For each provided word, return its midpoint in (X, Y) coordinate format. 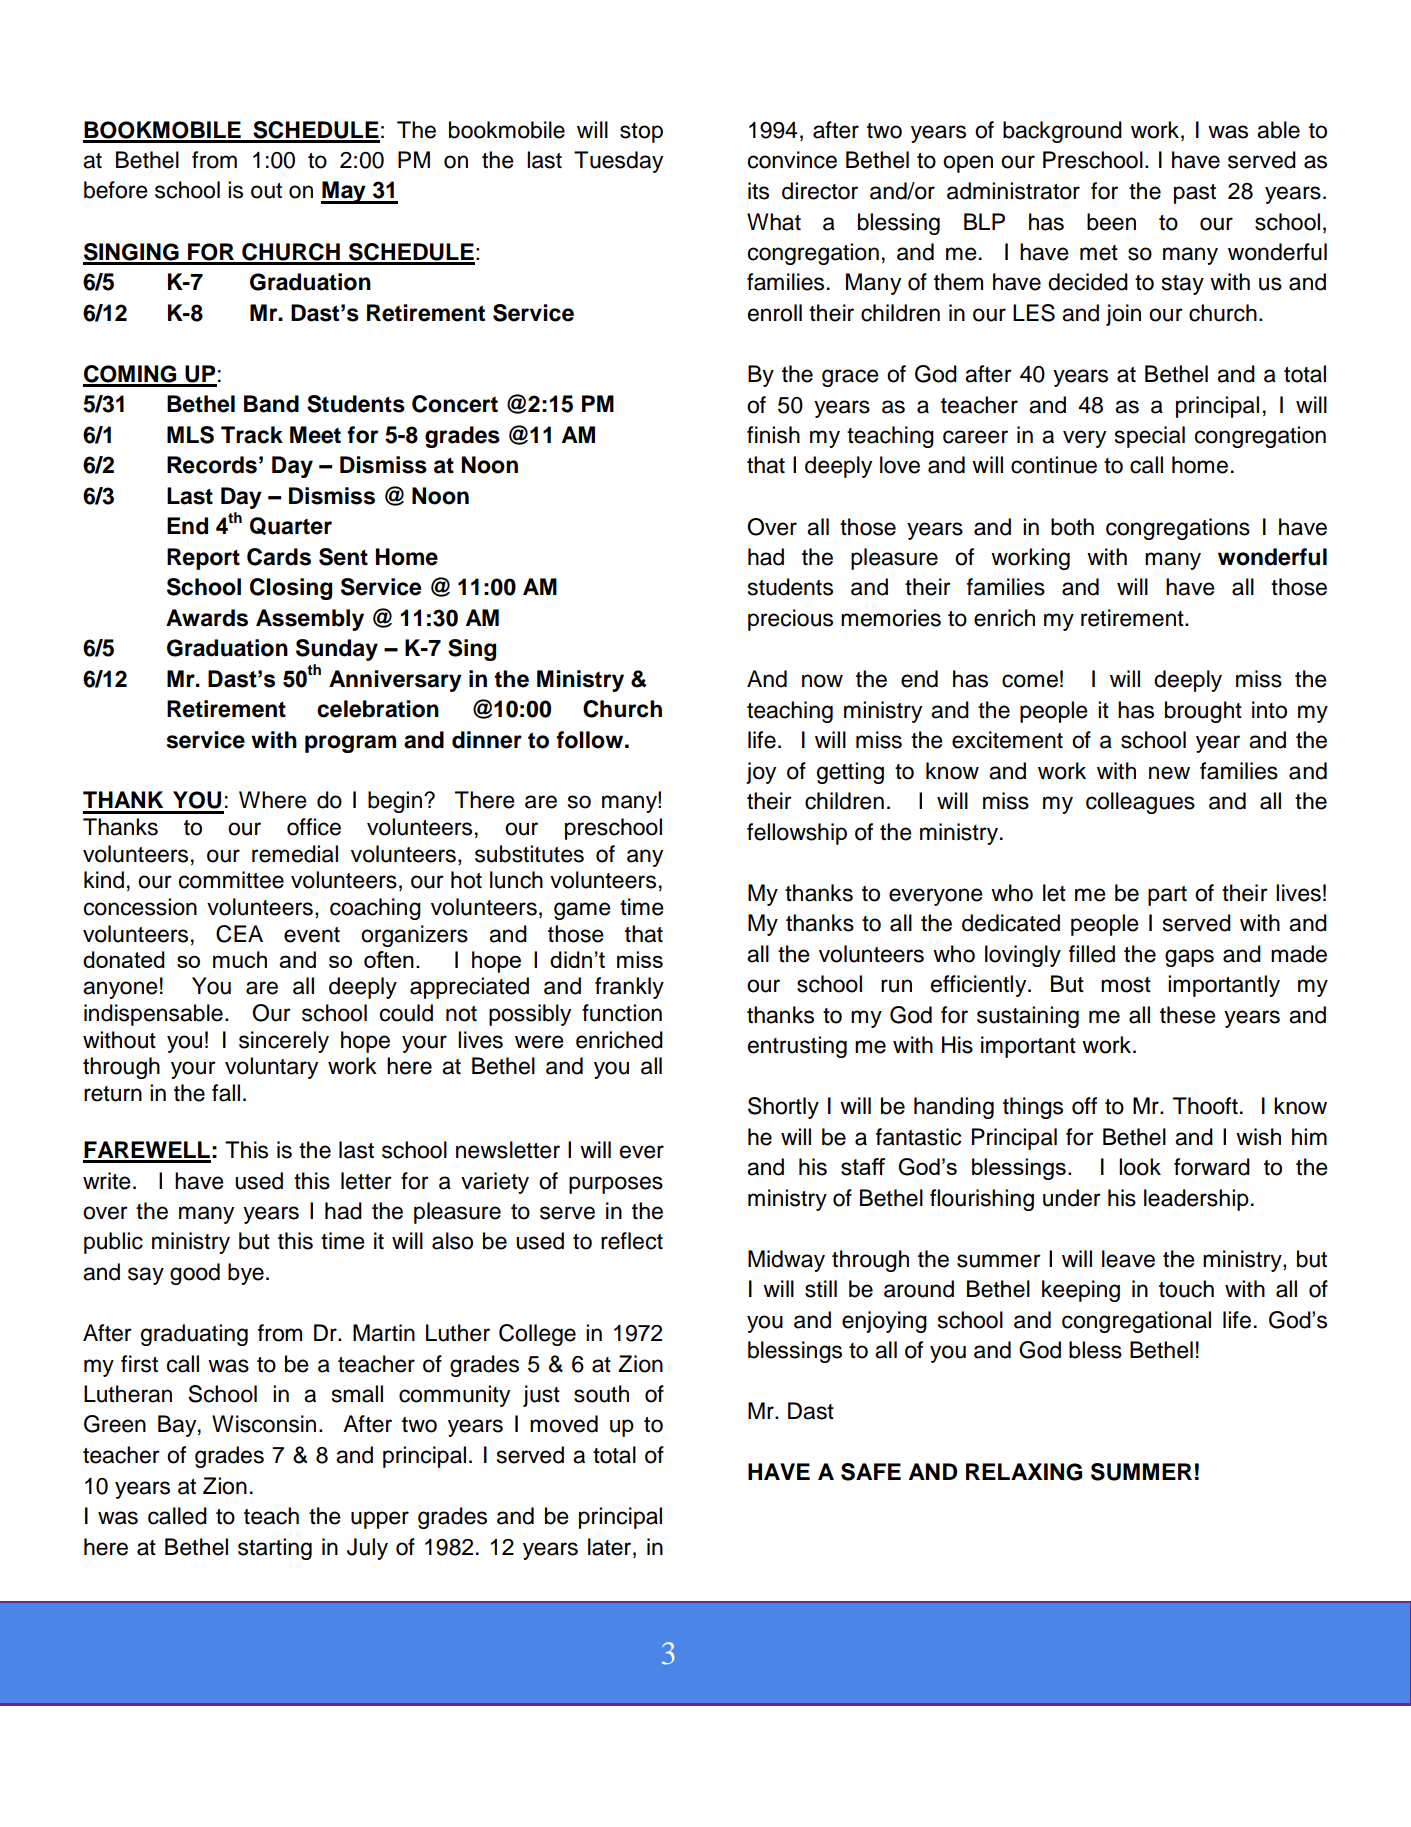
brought (1203, 712)
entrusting (797, 1047)
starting (275, 1549)
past (1195, 194)
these (1188, 1015)
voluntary (271, 1068)
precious (790, 620)
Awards (207, 618)
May (344, 192)
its (758, 191)
